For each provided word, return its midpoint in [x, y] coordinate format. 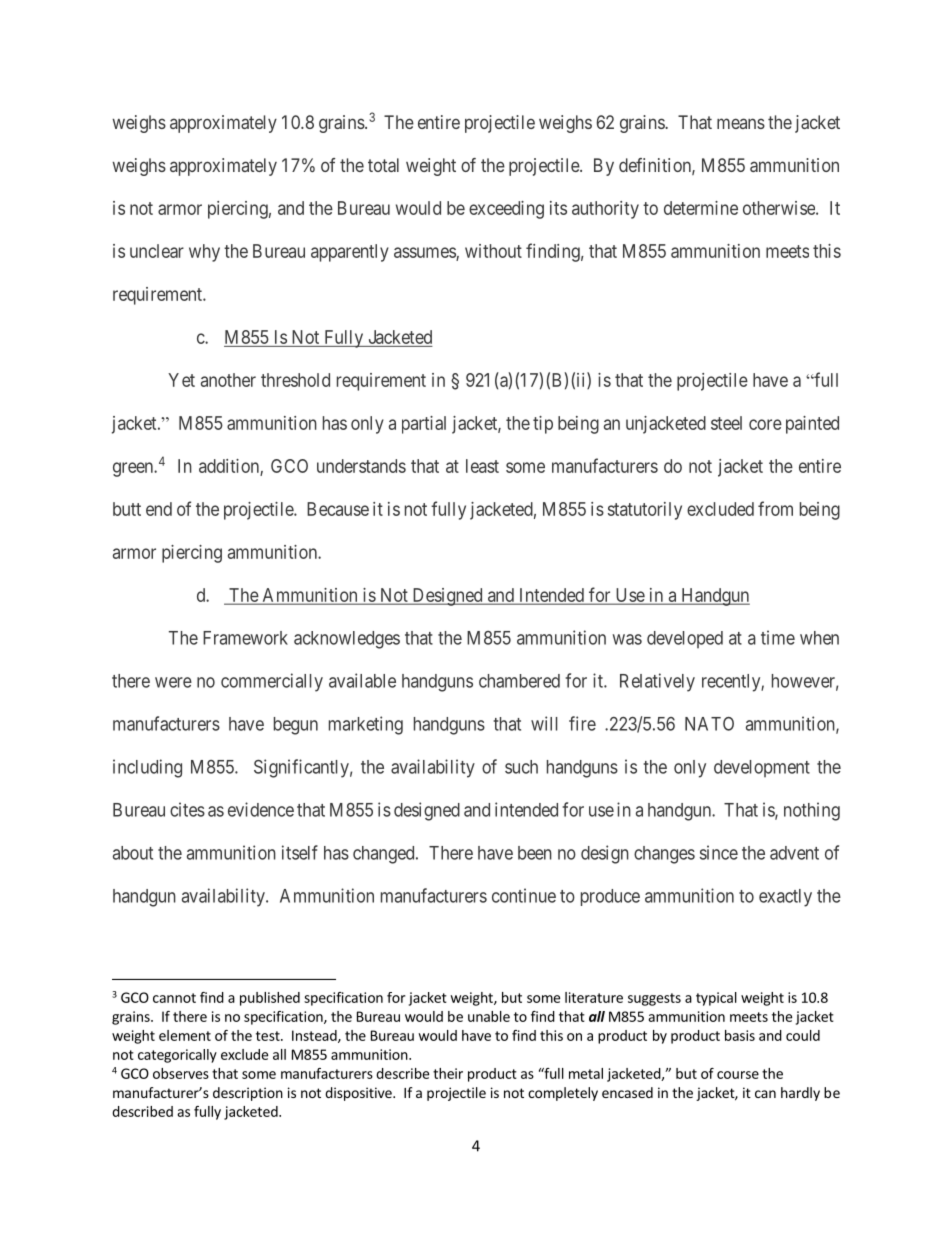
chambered [519, 681]
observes [181, 1073]
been [535, 853]
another [228, 380]
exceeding [506, 210]
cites [187, 809]
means [741, 123]
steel [726, 423]
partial [424, 425]
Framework [245, 638]
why [204, 253]
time [778, 637]
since [719, 852]
